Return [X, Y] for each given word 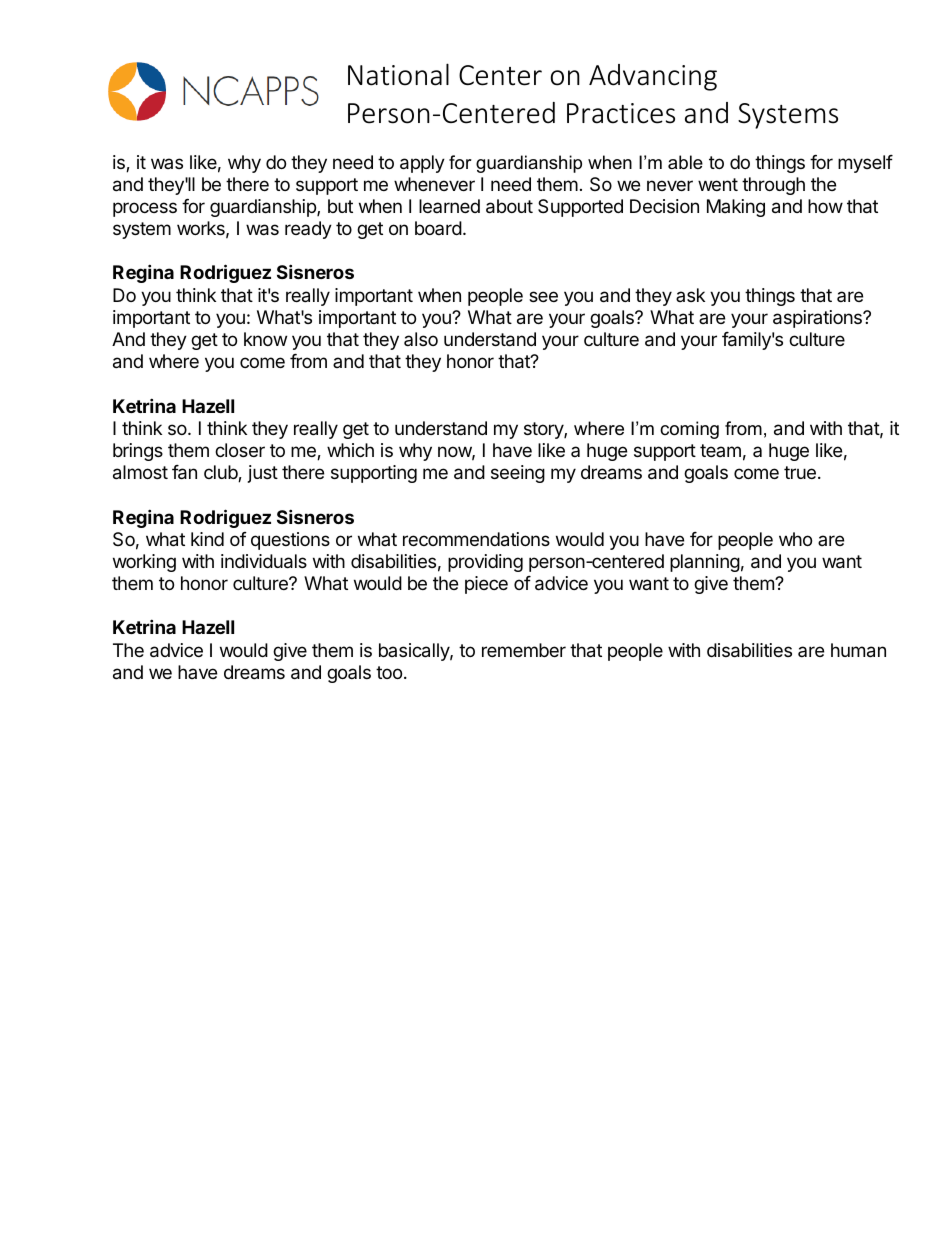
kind [207, 539]
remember [524, 650]
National [398, 74]
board [438, 228]
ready [308, 230]
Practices [621, 113]
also [421, 339]
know [265, 339]
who [795, 539]
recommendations [476, 539]
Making [736, 208]
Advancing [653, 77]
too [389, 672]
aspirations [818, 319]
